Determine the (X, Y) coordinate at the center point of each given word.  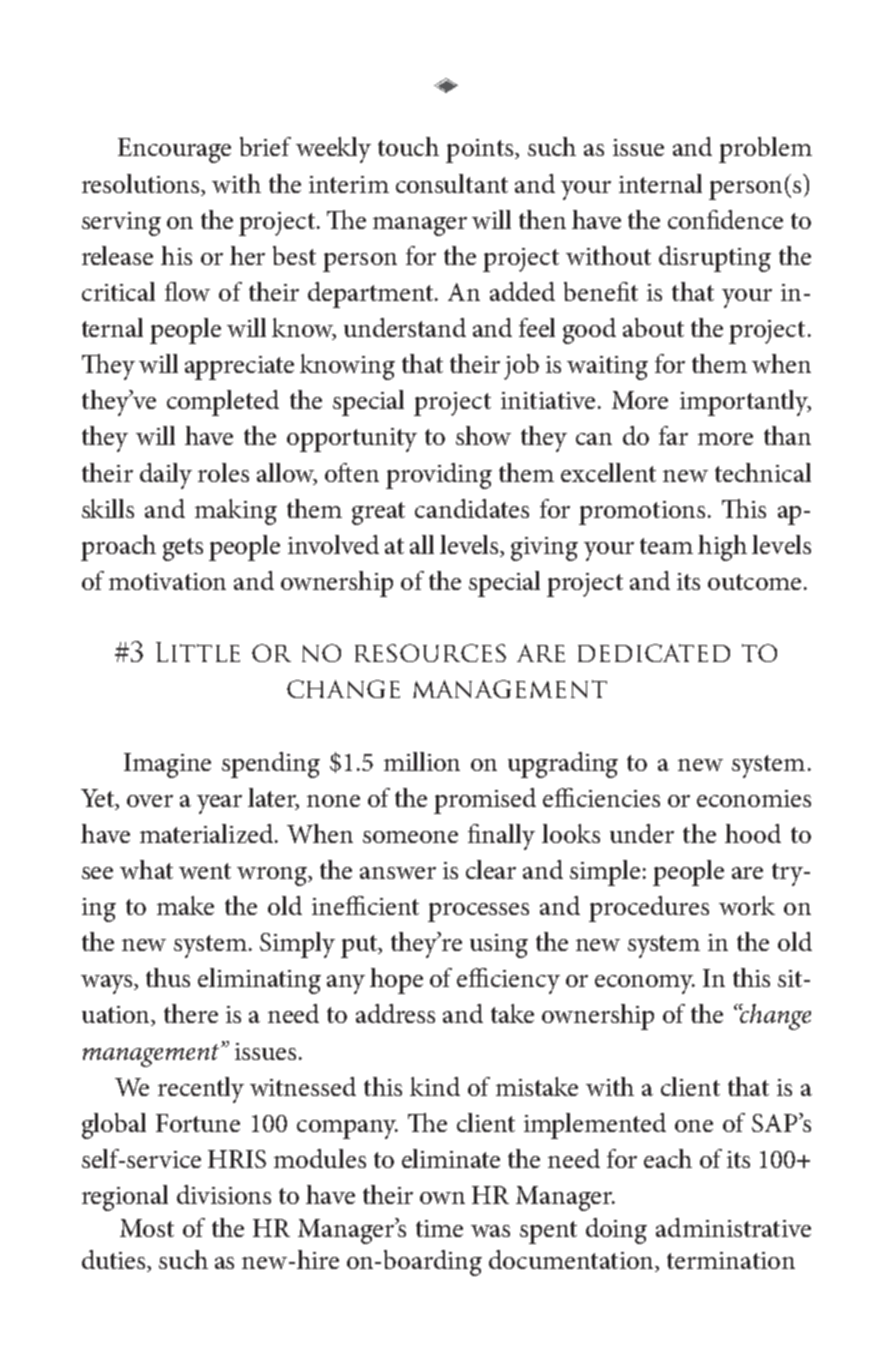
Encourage (174, 150)
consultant (452, 183)
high (722, 548)
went (205, 871)
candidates (472, 508)
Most (147, 1228)
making (236, 512)
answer (398, 873)
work (747, 905)
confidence (725, 219)
